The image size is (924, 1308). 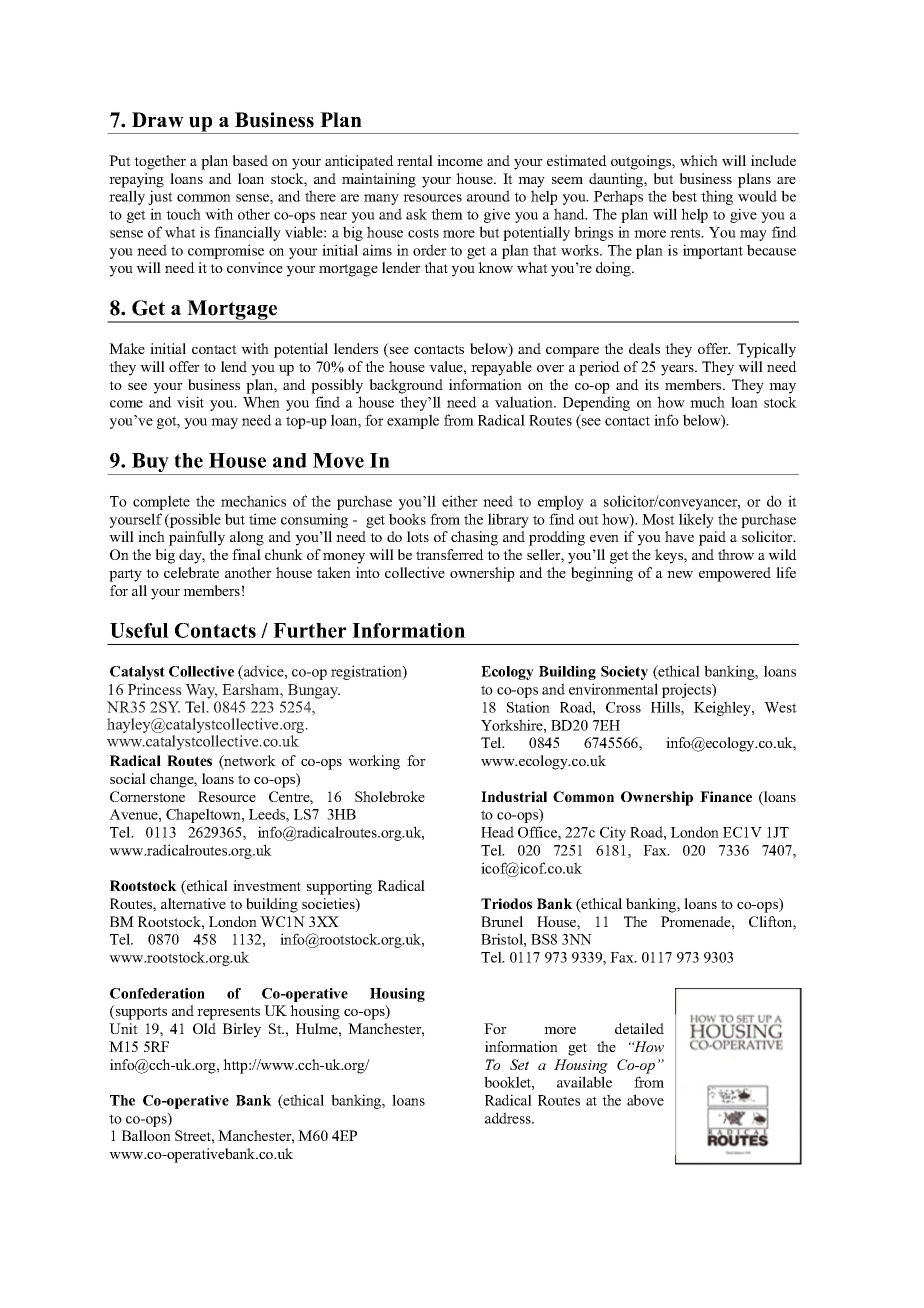 I want to click on Old, so click(x=204, y=1028).
